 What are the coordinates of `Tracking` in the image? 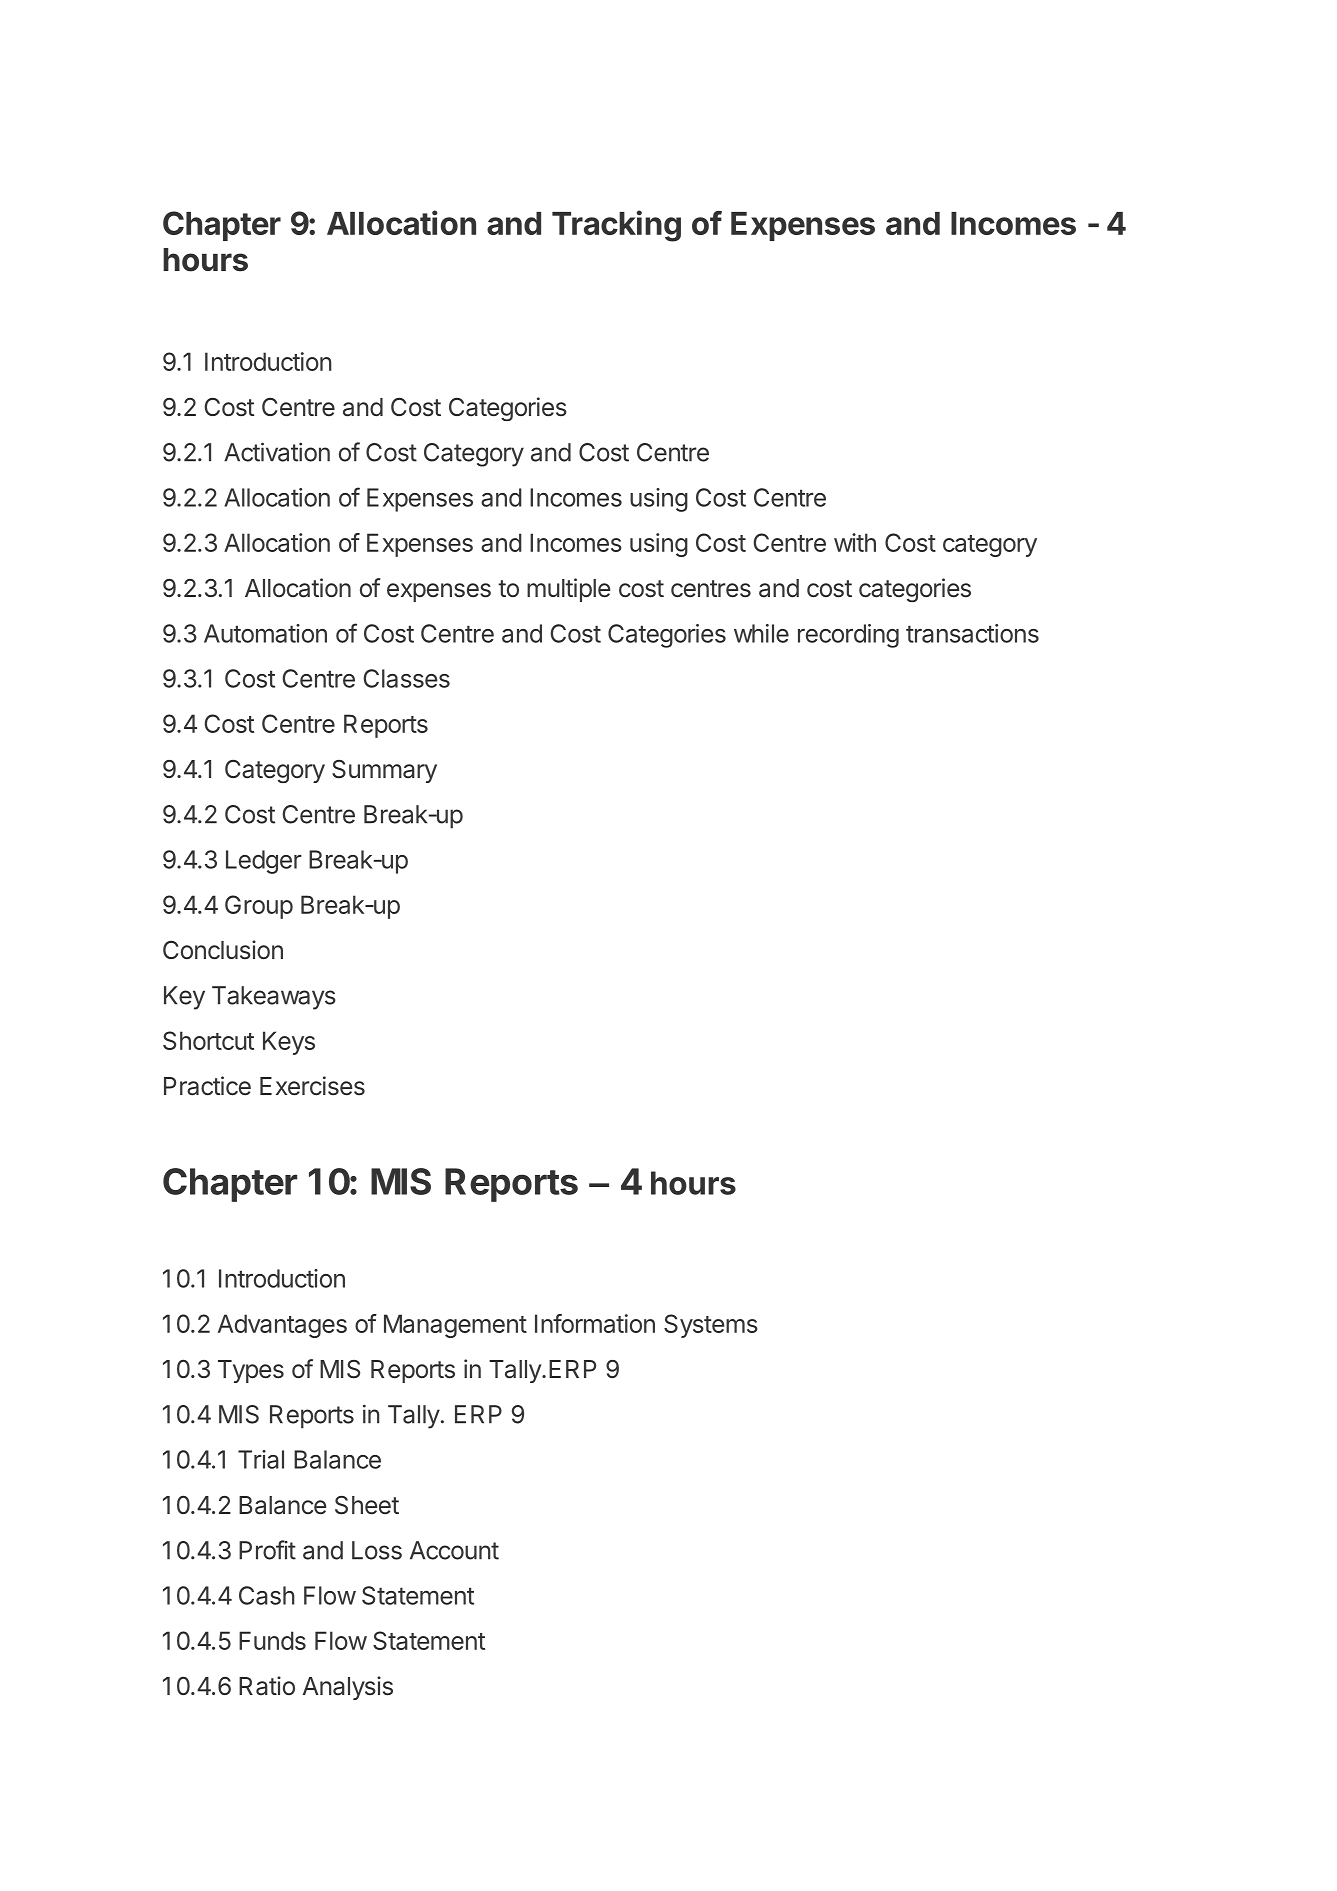 It's located at (616, 226).
